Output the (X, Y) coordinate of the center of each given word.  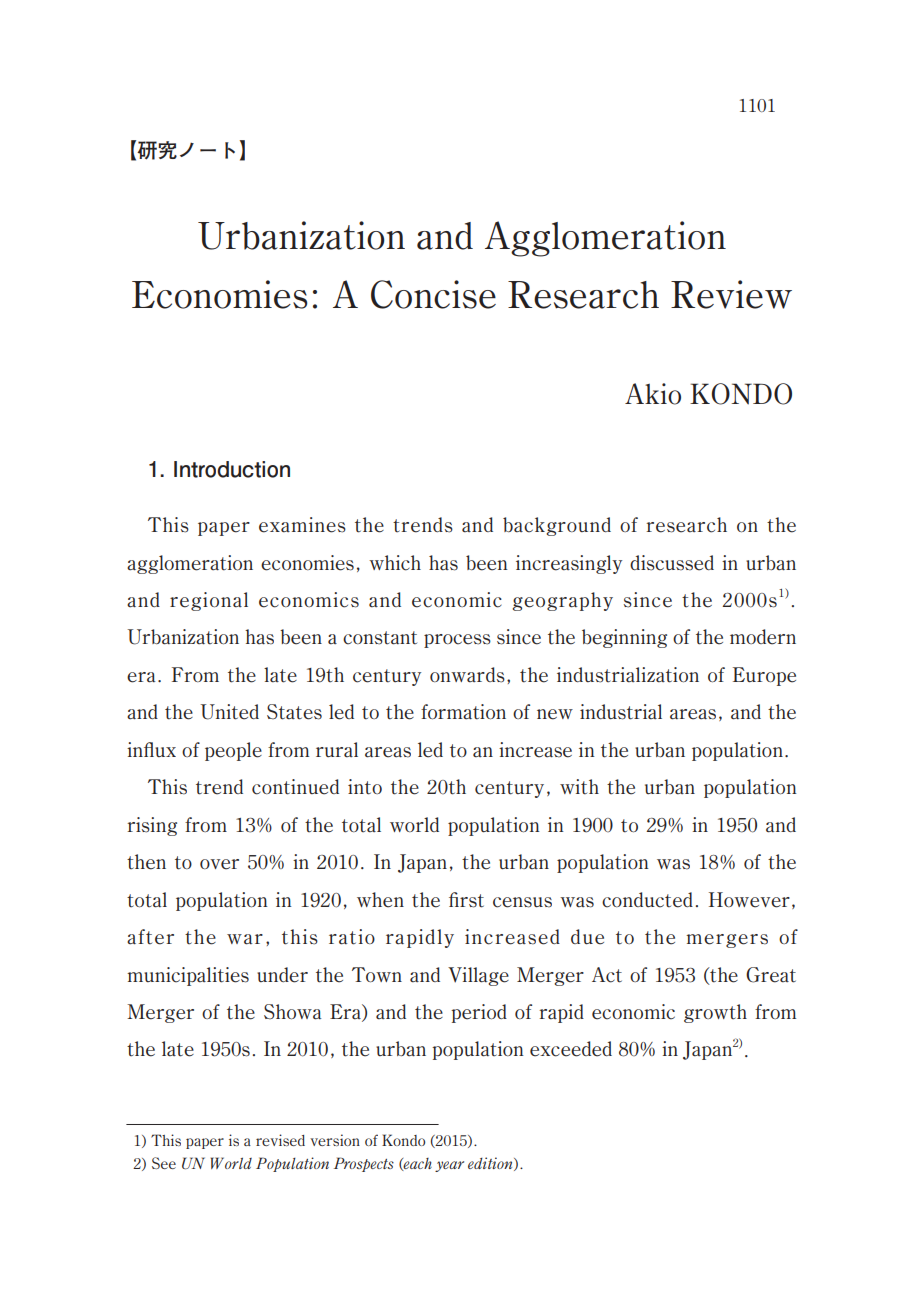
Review (731, 294)
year (449, 1166)
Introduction (232, 469)
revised (280, 1140)
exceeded (571, 1049)
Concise (433, 294)
